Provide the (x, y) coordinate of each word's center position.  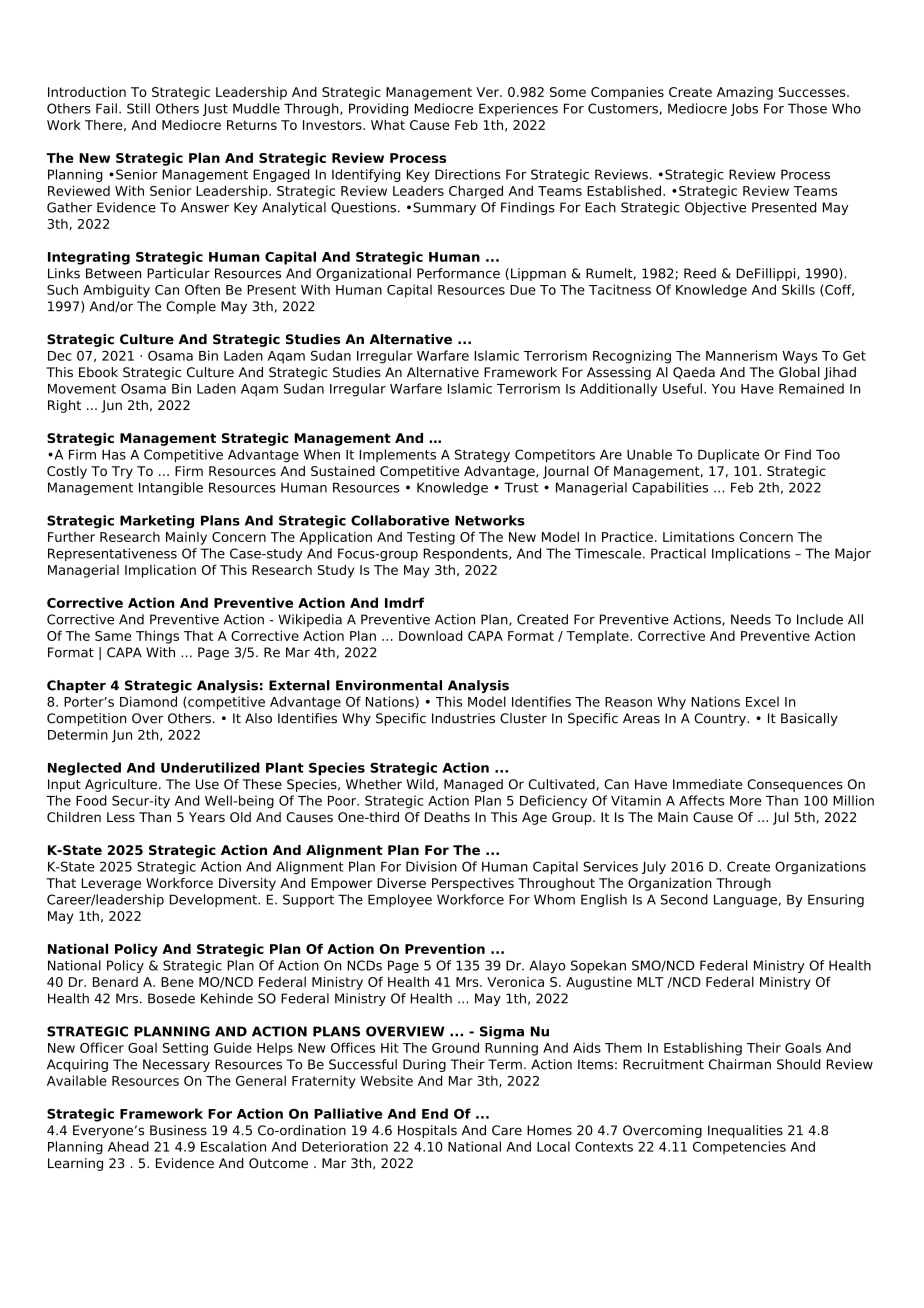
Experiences (518, 109)
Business (178, 1130)
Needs (751, 619)
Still (138, 108)
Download (430, 635)
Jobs (744, 109)
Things (157, 637)
